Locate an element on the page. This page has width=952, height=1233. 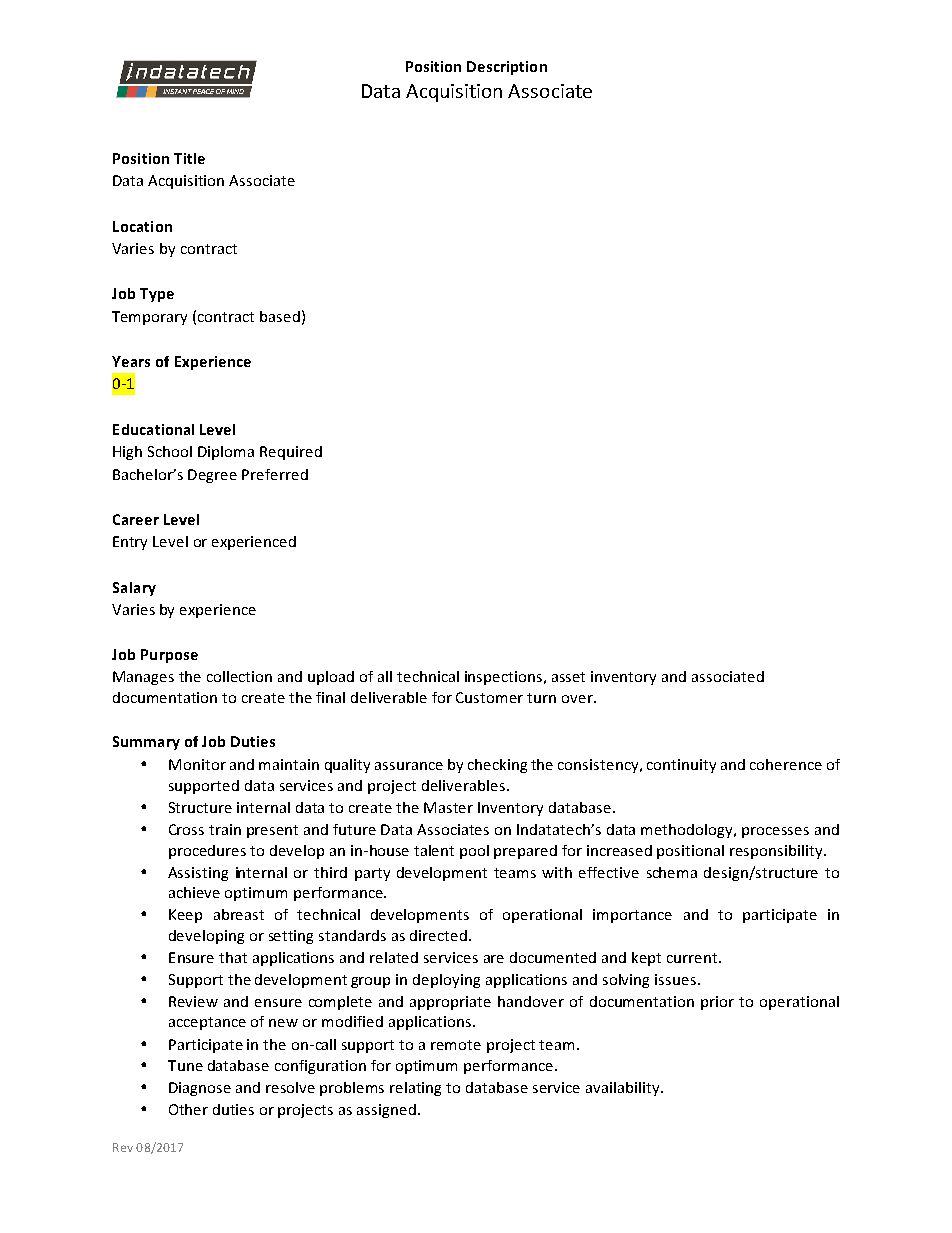
Customer is located at coordinates (489, 697).
